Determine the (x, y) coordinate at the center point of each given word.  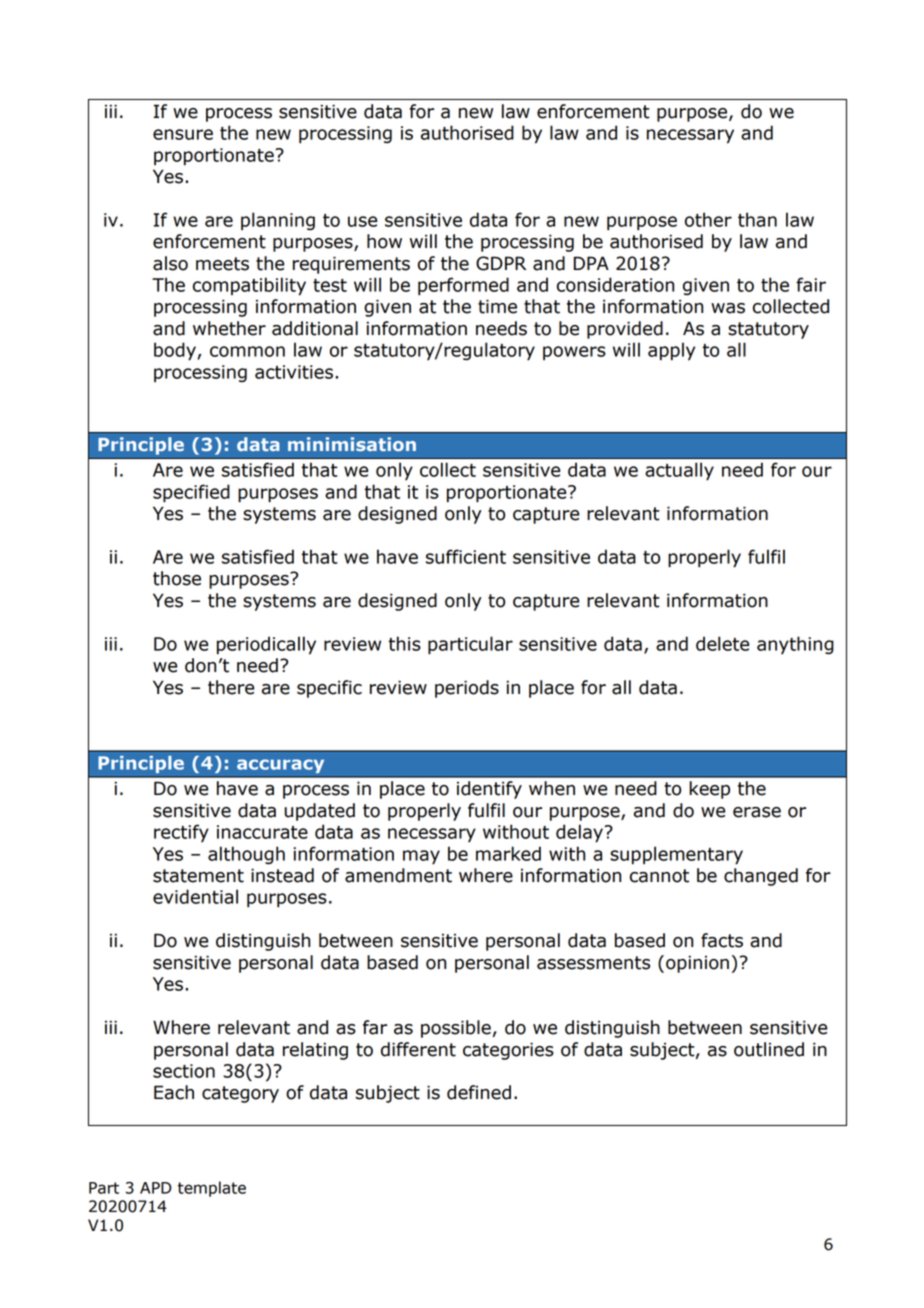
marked (508, 853)
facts (722, 940)
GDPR (501, 263)
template (212, 1189)
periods (467, 689)
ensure (183, 134)
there (231, 687)
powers (574, 353)
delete (722, 643)
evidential (195, 896)
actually (679, 471)
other (708, 219)
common (247, 351)
